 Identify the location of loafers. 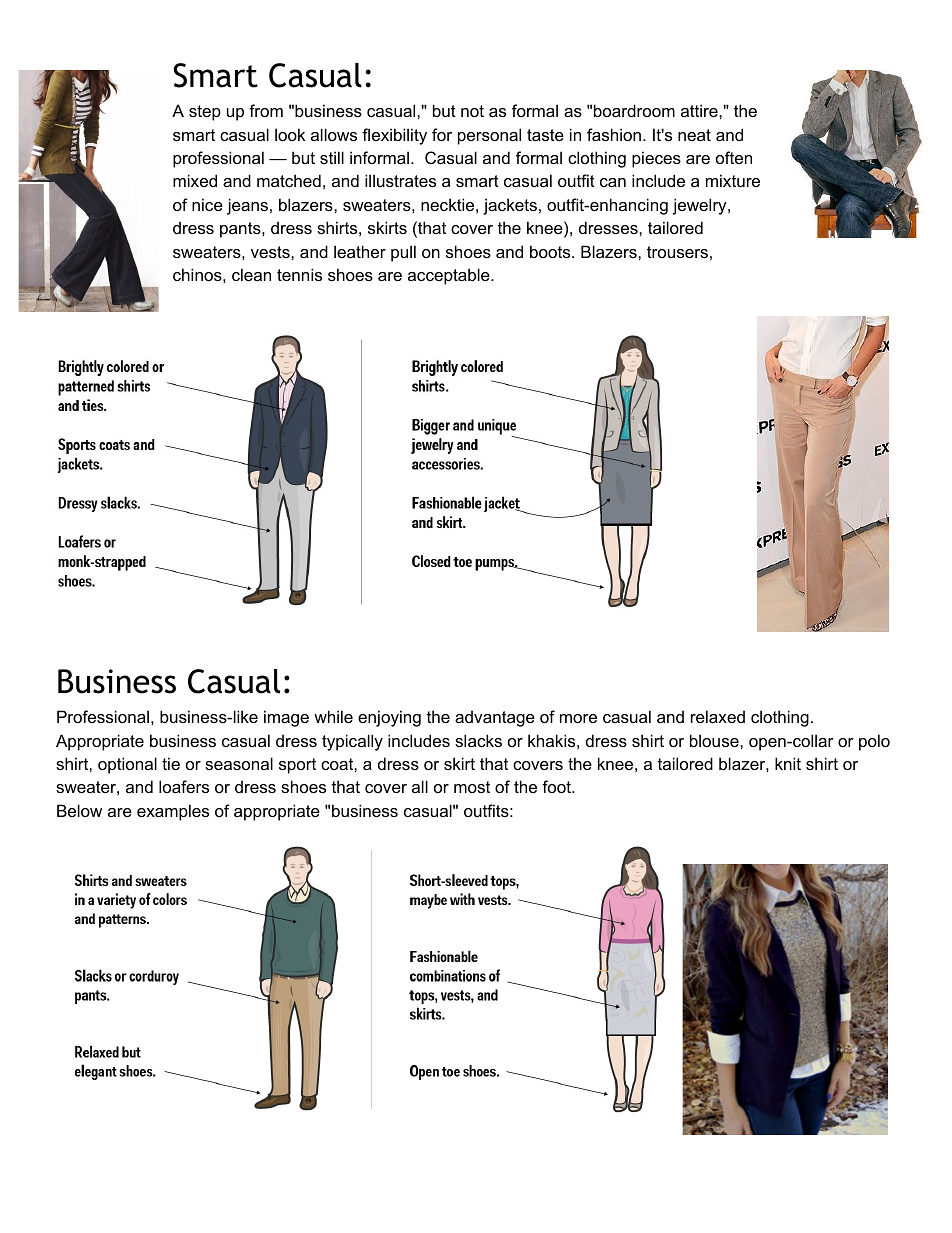
(184, 786).
